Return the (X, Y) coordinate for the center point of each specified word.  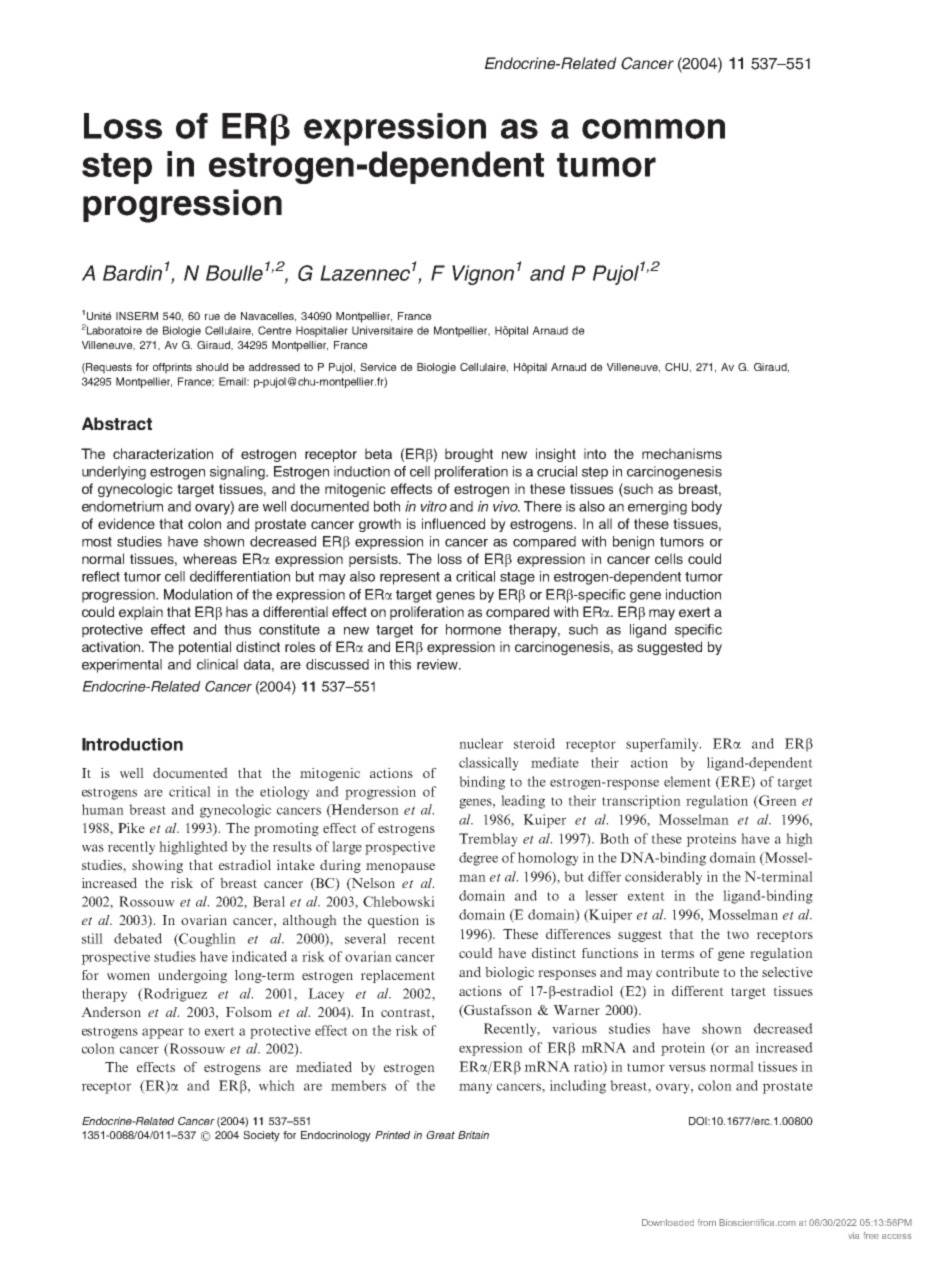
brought (469, 455)
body (707, 508)
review (439, 664)
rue (212, 317)
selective (787, 972)
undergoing (192, 976)
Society (261, 1136)
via (853, 1235)
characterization (163, 453)
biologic (509, 973)
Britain (473, 1135)
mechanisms (682, 453)
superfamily (663, 745)
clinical (217, 664)
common (653, 129)
